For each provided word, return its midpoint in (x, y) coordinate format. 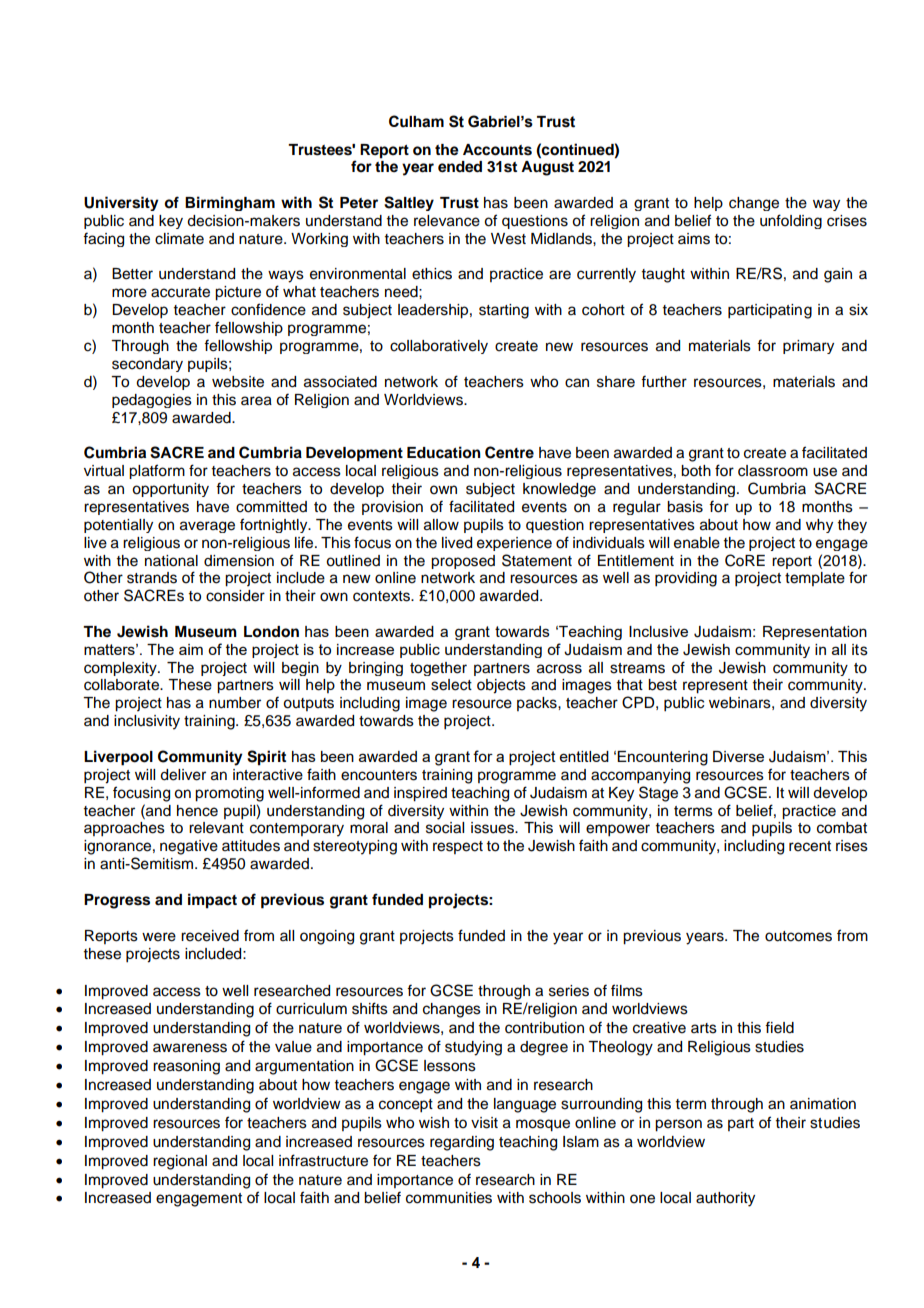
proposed (463, 562)
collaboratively (439, 347)
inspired (420, 794)
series (569, 991)
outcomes (798, 936)
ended (460, 167)
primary (808, 347)
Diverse (738, 756)
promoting (229, 794)
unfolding (791, 221)
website (238, 382)
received (210, 936)
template (815, 579)
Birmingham (230, 203)
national (171, 561)
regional (180, 1162)
